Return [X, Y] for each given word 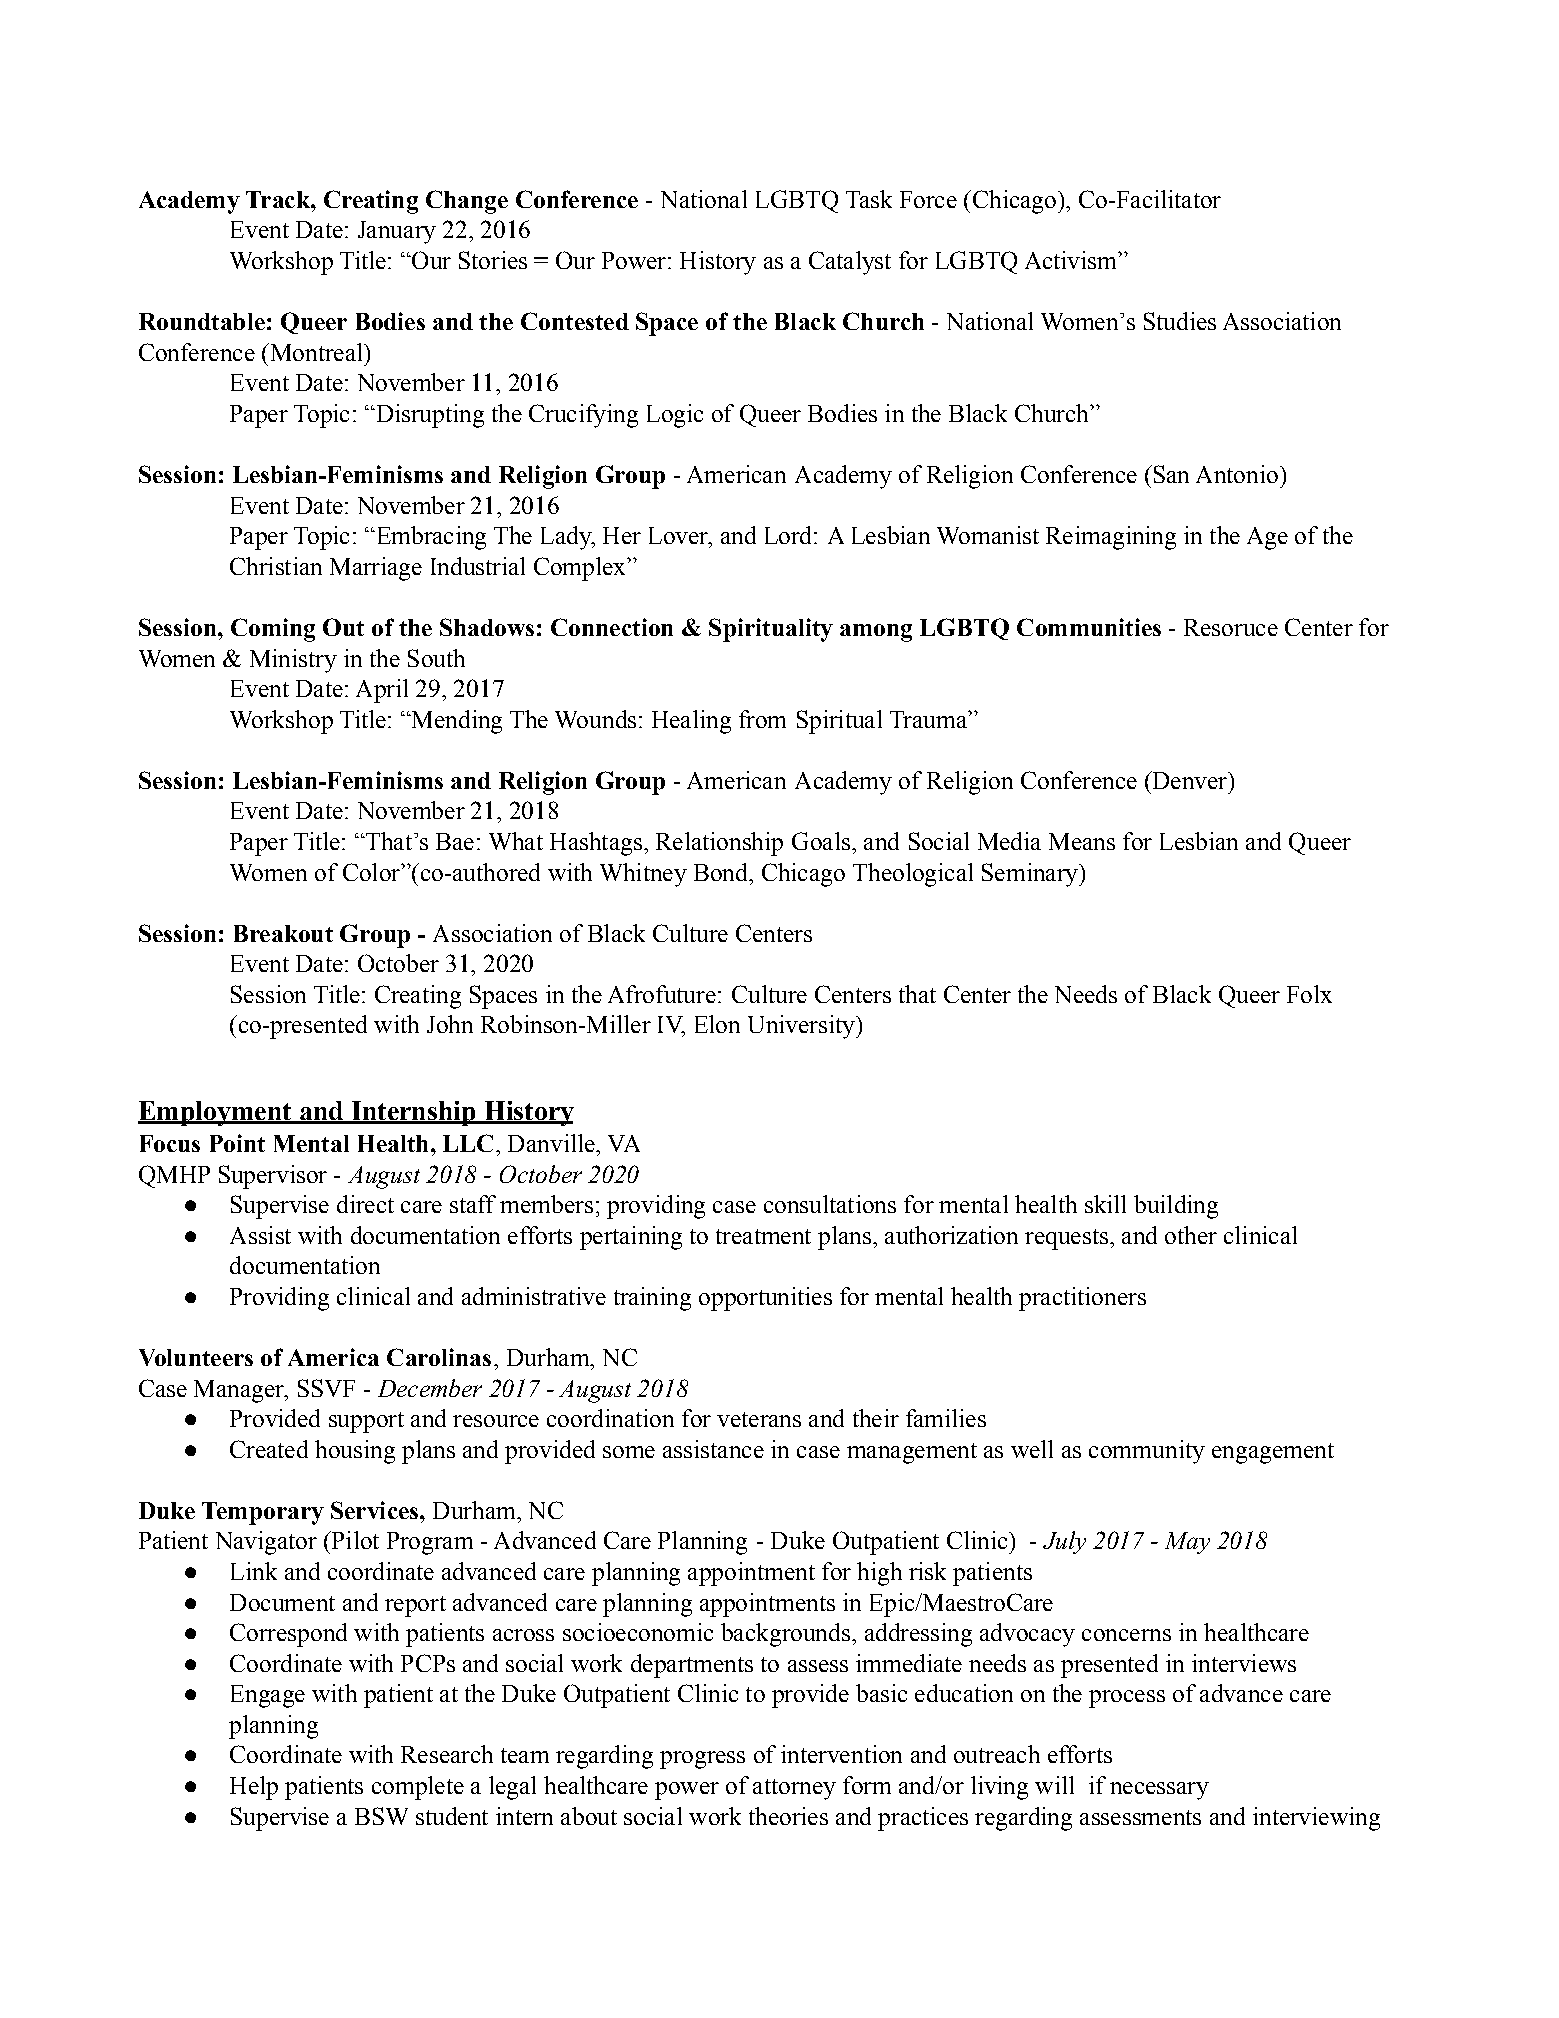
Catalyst [850, 263]
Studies [1180, 321]
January [397, 232]
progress [702, 1760]
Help [254, 1788]
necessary [1159, 1791]
